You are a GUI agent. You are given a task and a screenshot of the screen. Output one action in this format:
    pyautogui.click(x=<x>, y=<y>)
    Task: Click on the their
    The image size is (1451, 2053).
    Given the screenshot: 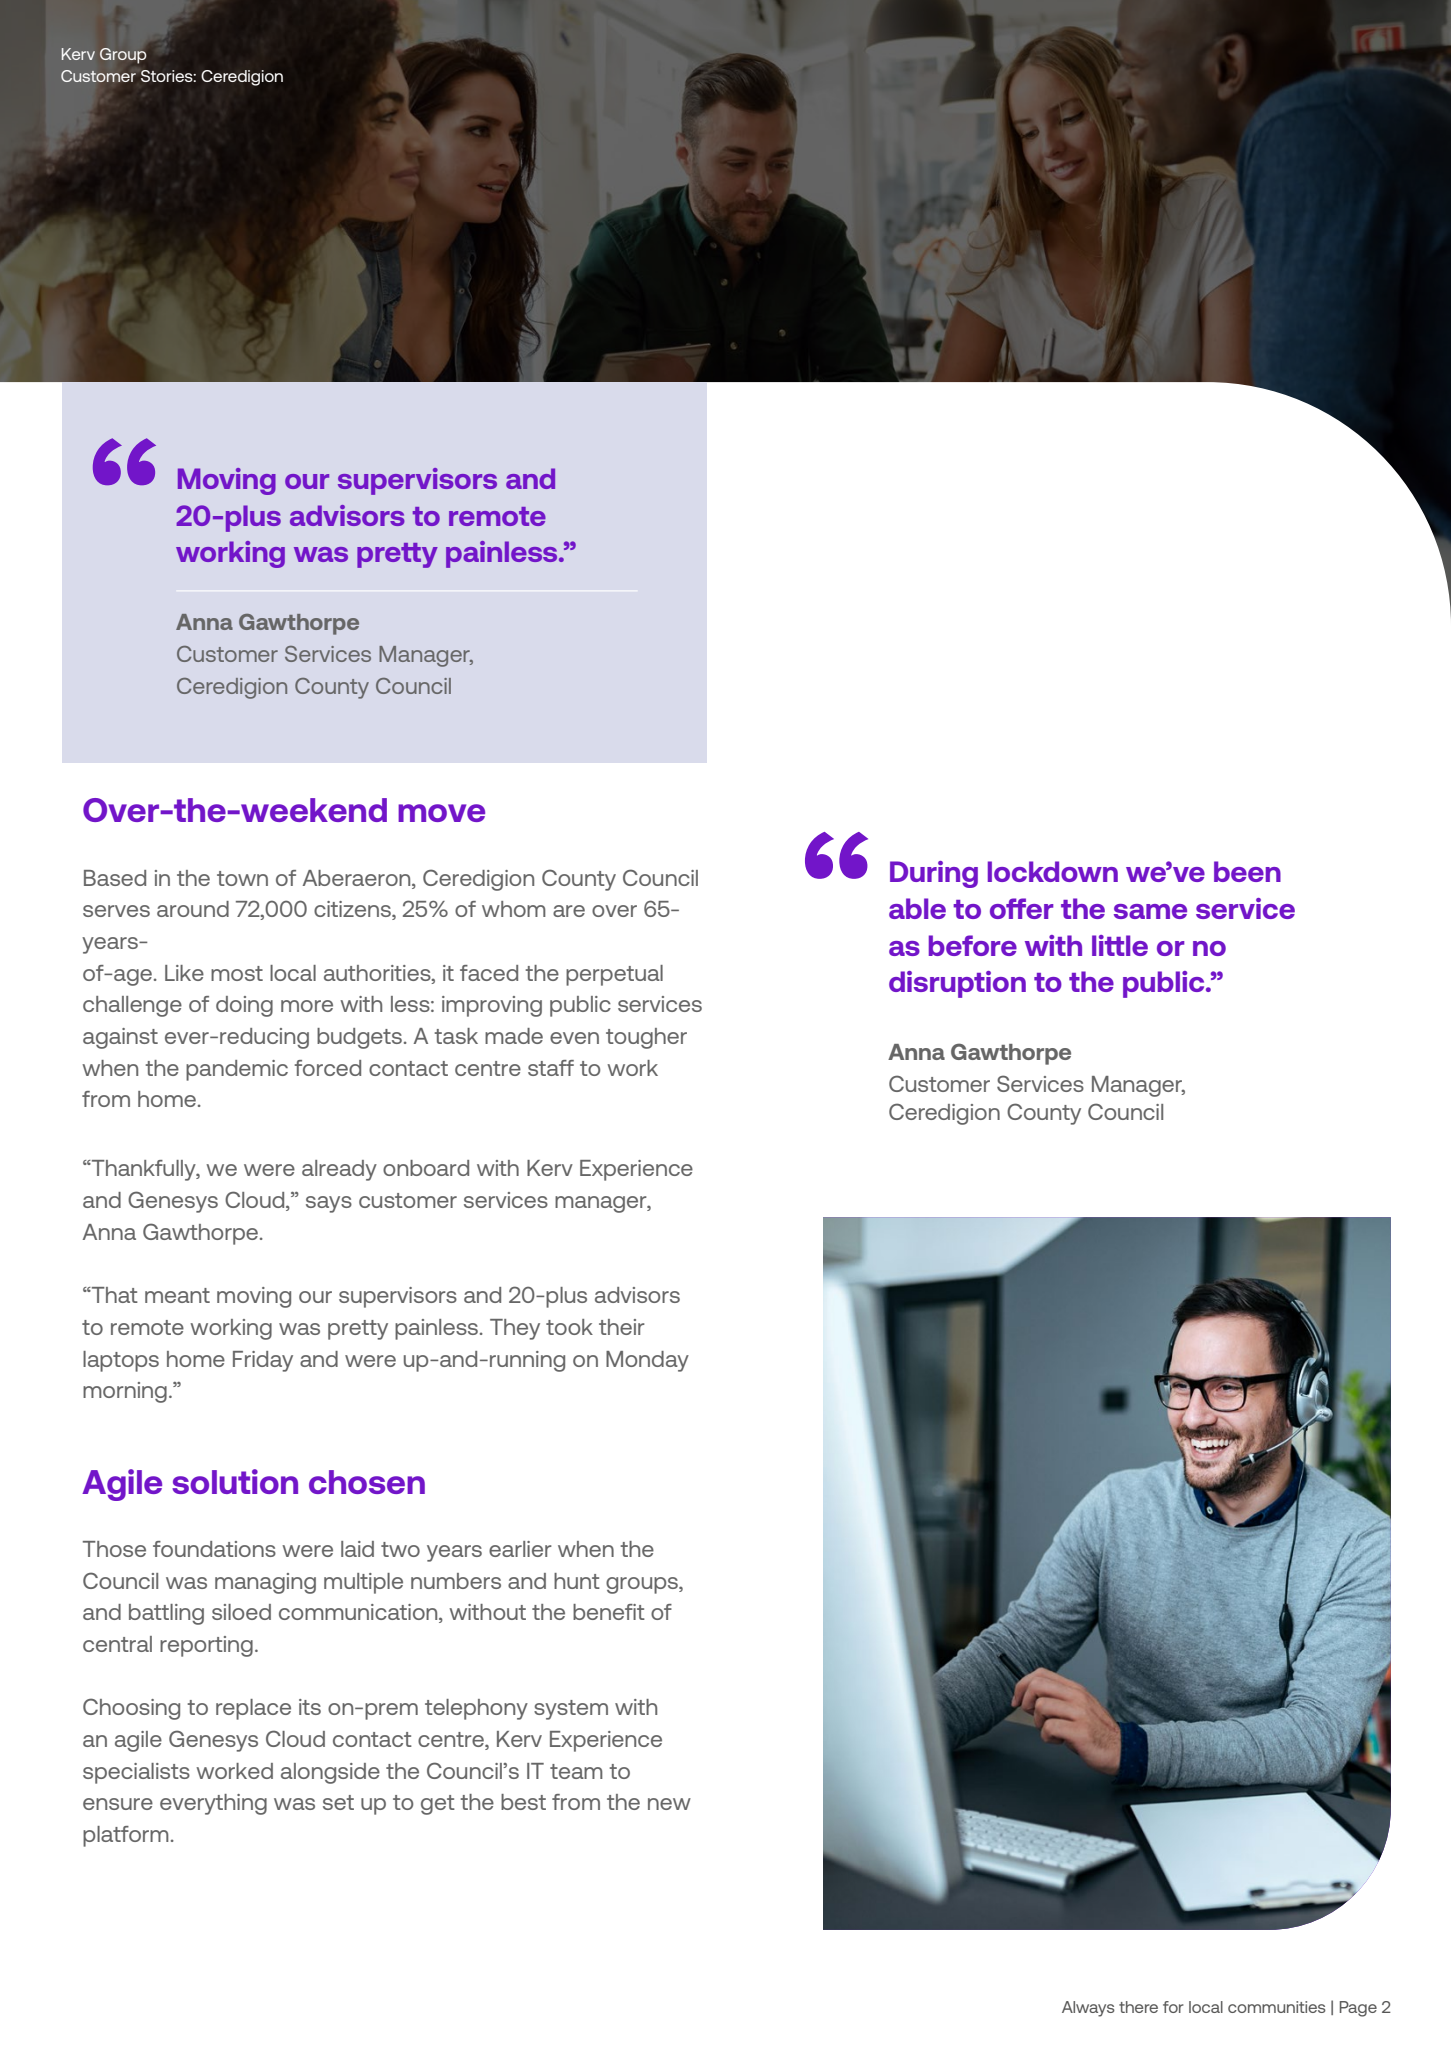 What is the action you would take?
    pyautogui.click(x=622, y=1327)
